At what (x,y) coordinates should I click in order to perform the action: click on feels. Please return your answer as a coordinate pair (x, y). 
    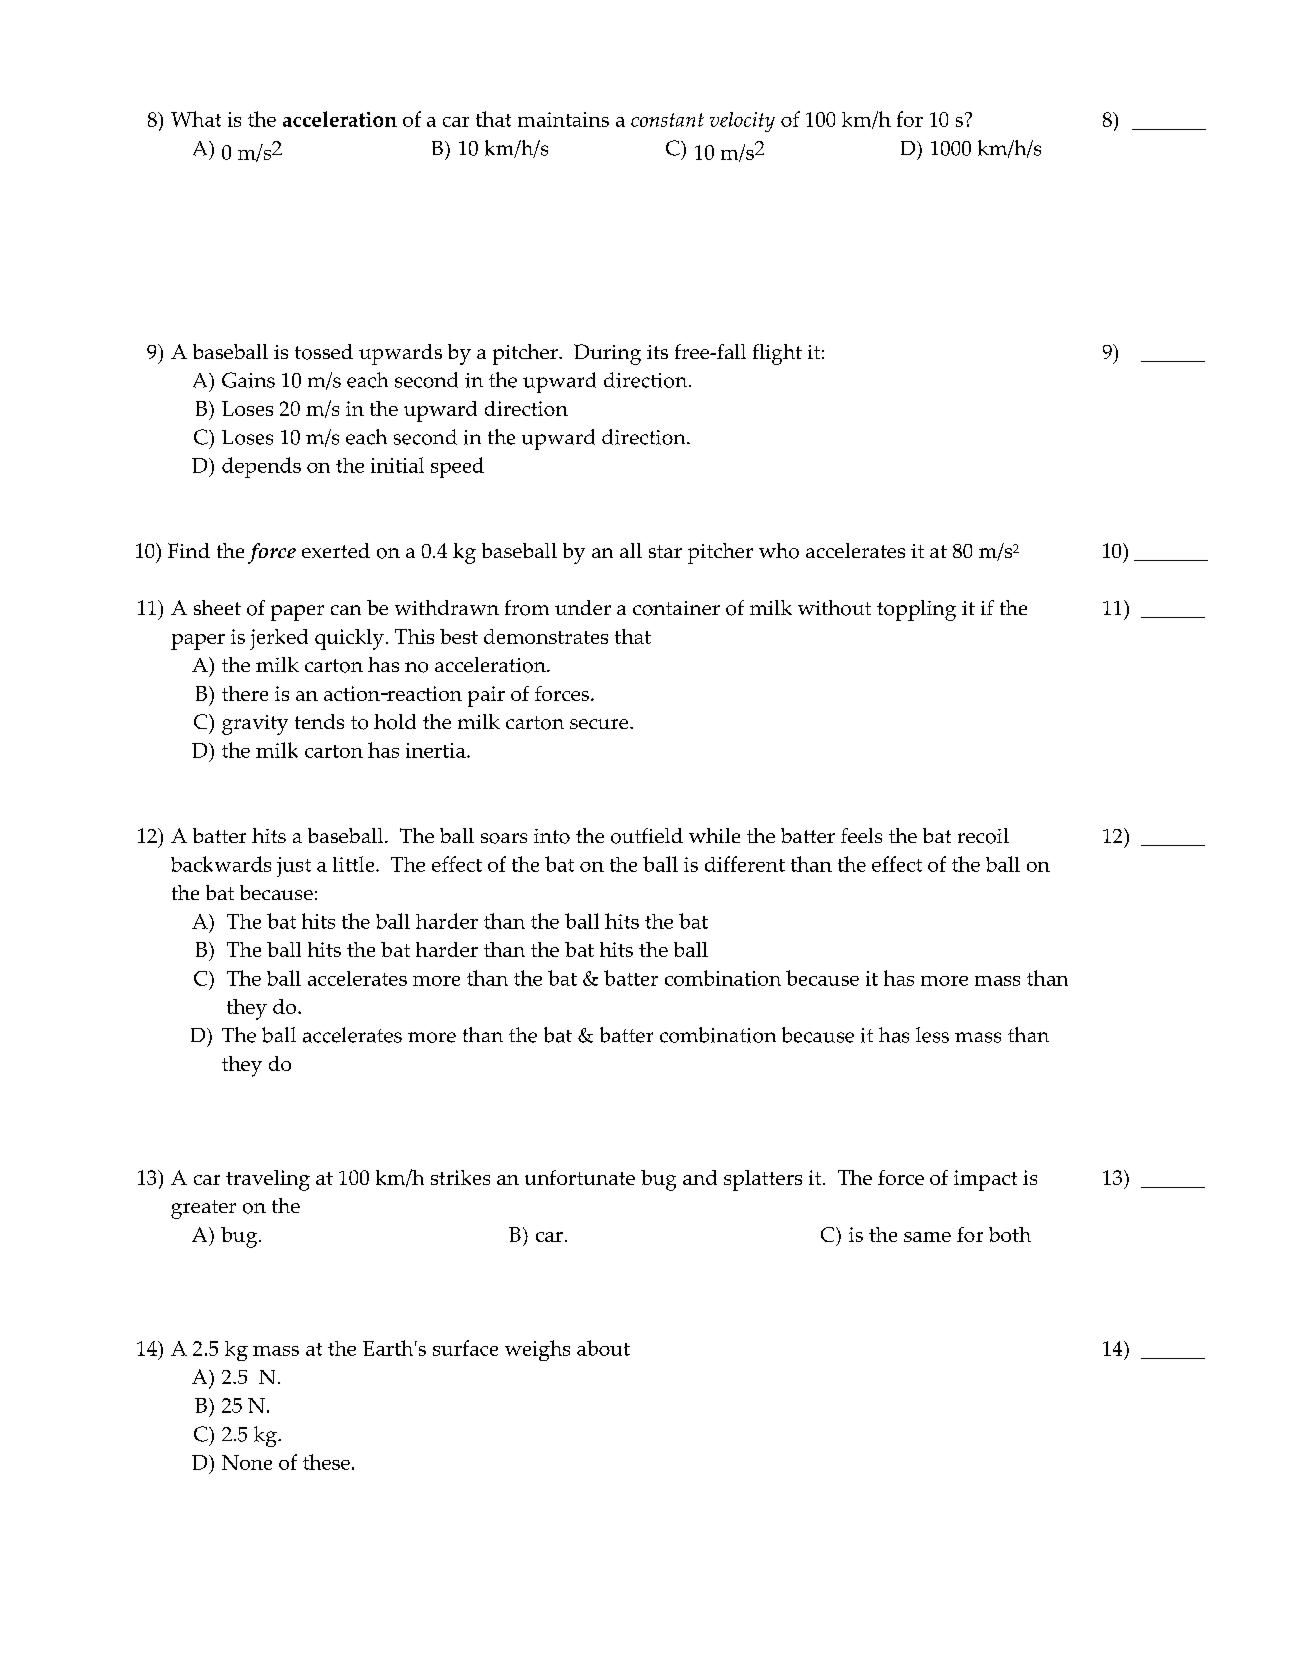
    Looking at the image, I should click on (861, 835).
